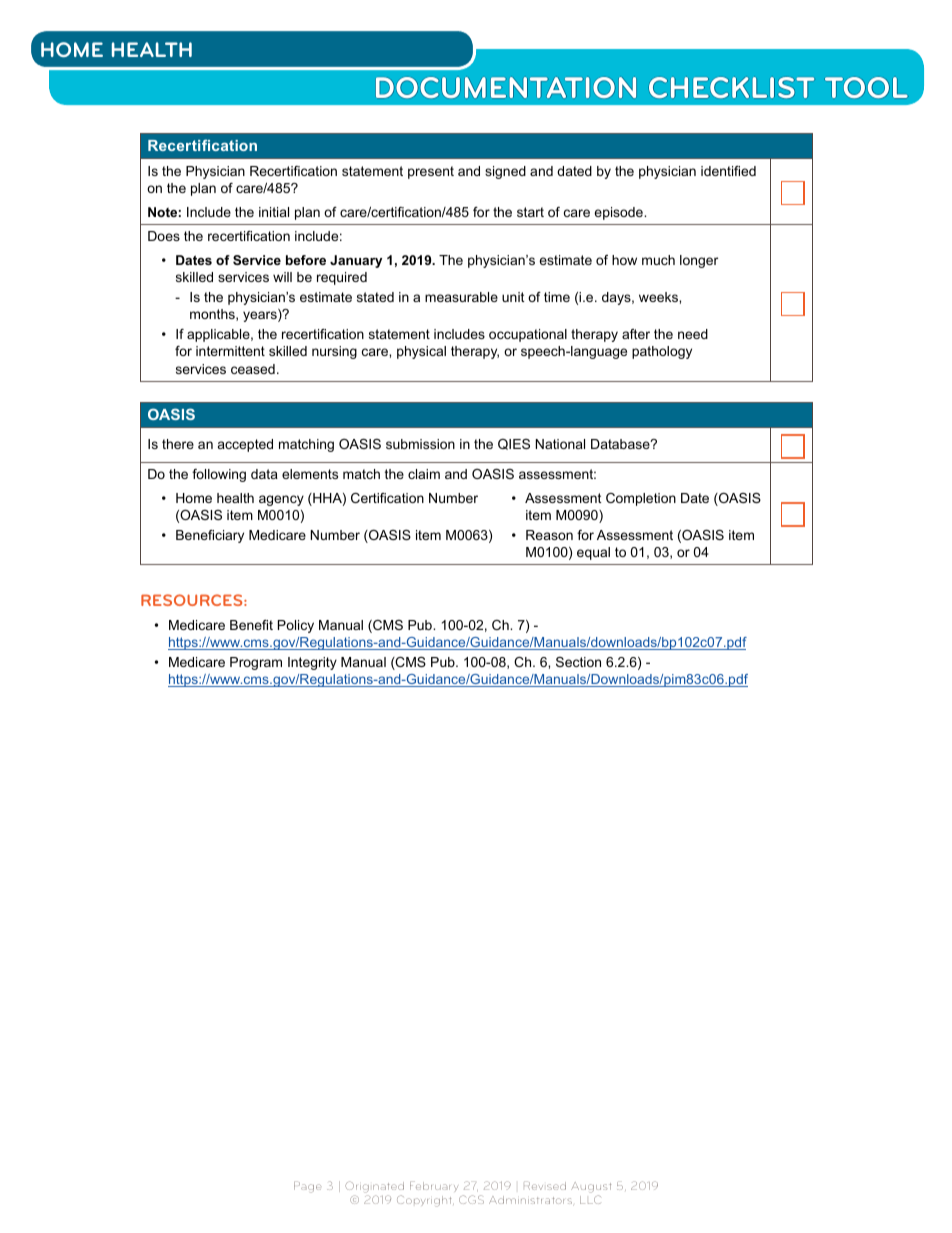 The width and height of the screenshot is (952, 1233). I want to click on Program, so click(256, 663).
